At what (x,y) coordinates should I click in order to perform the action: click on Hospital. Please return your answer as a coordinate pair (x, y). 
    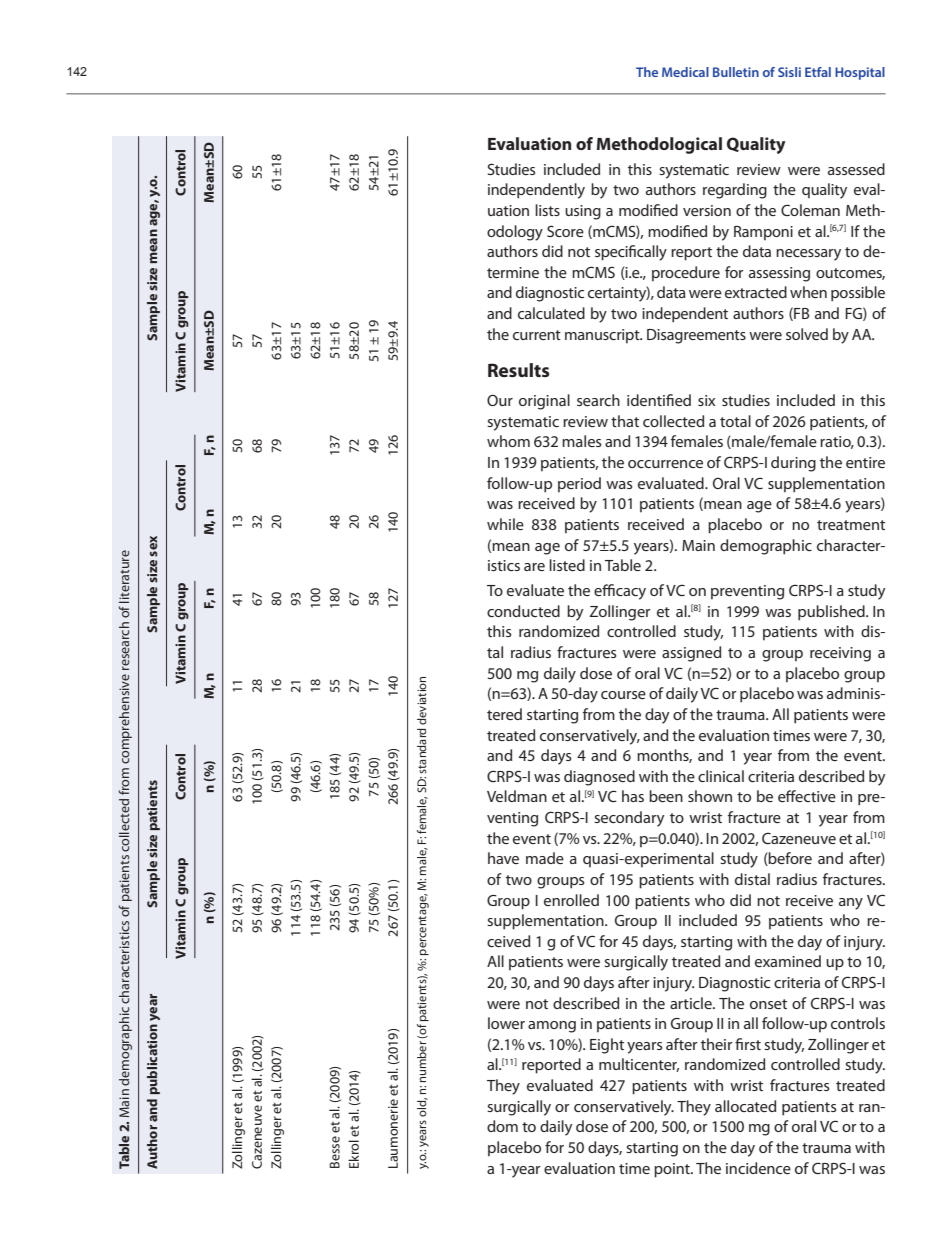
    Looking at the image, I should click on (860, 73).
